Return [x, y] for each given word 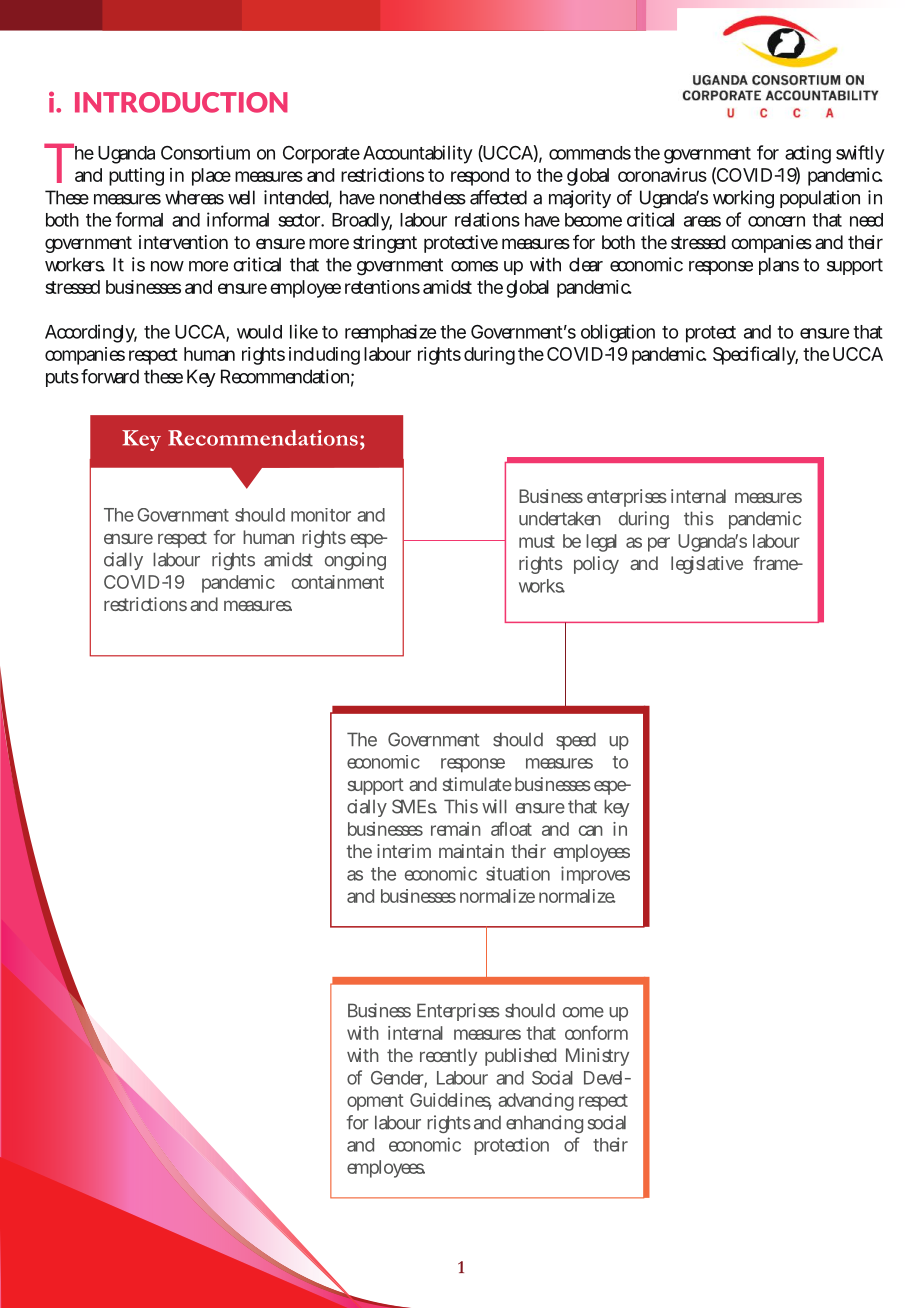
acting [808, 154]
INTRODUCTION [181, 102]
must [537, 541]
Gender [399, 1079]
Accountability [418, 154]
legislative [707, 565]
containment [338, 582]
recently [448, 1057]
